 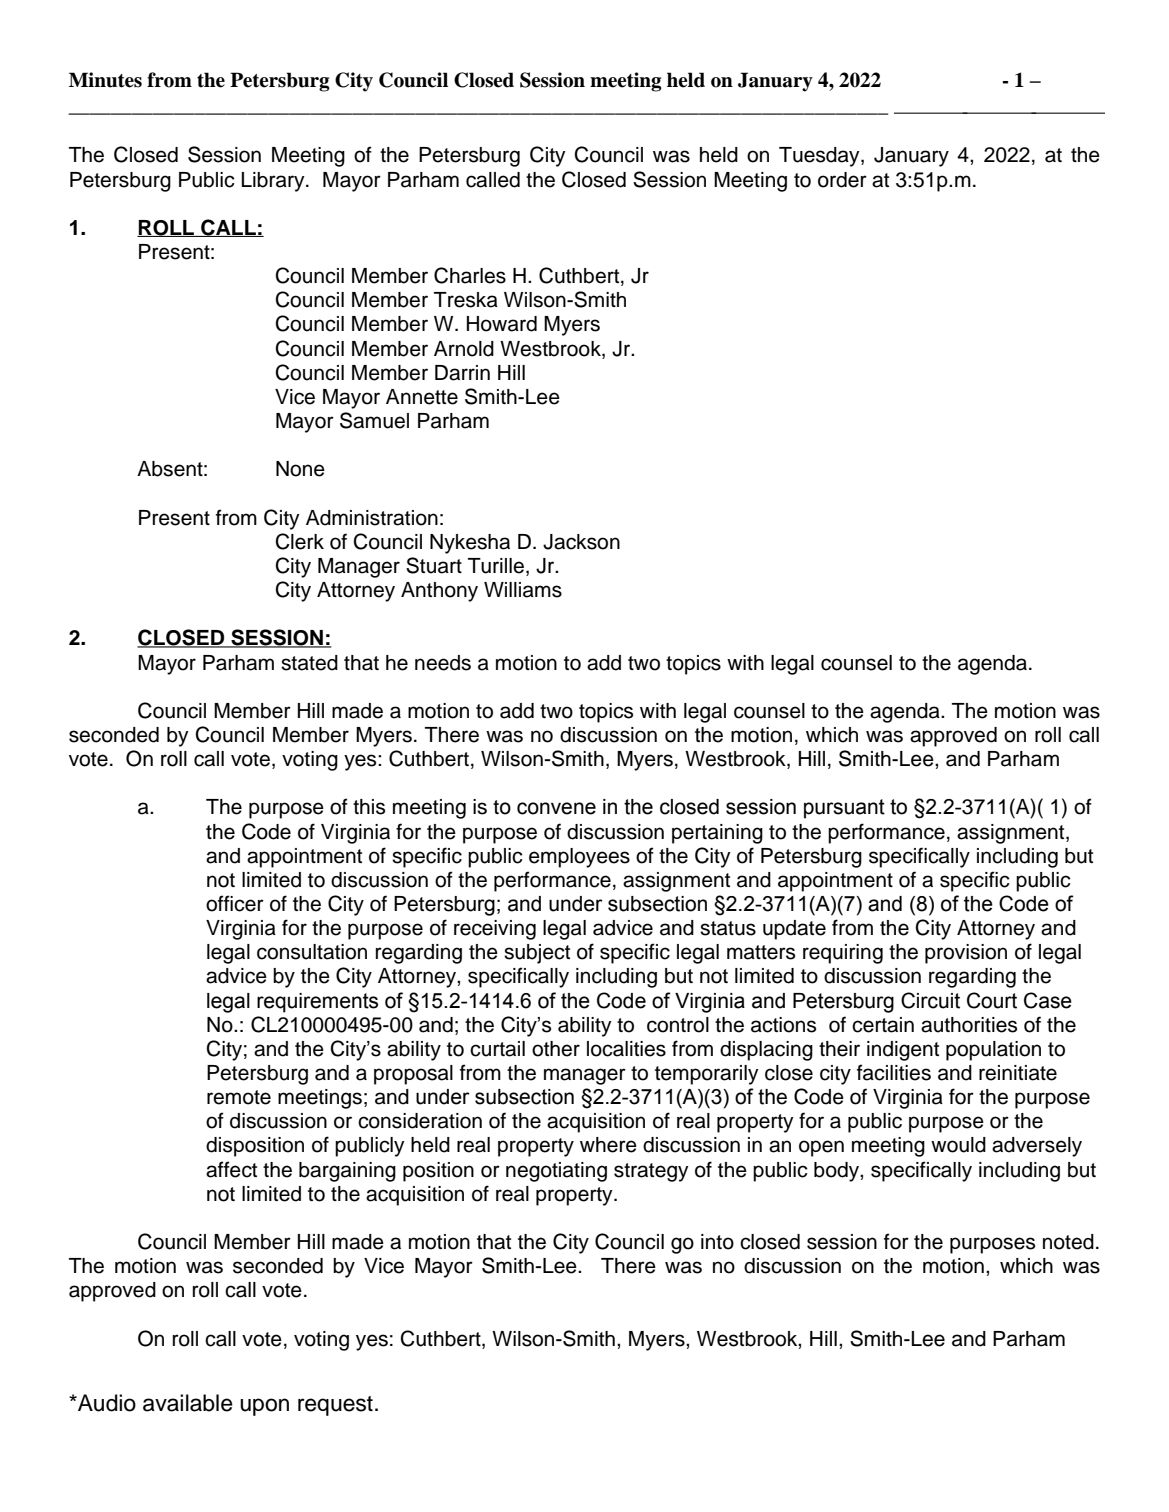 What do you see at coordinates (842, 180) in the page?
I see `order` at bounding box center [842, 180].
